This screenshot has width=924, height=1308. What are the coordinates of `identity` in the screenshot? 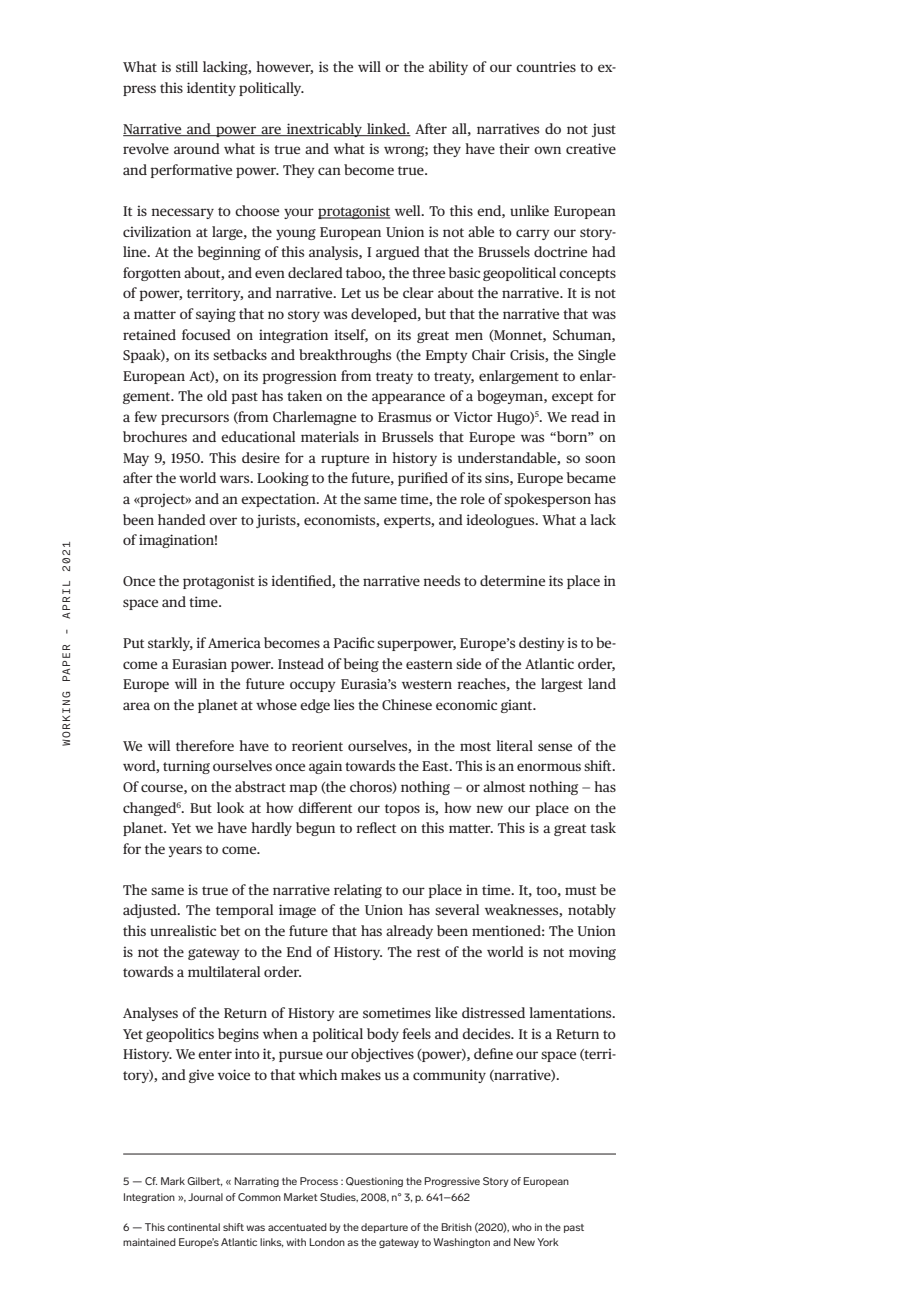 It's located at (211, 89).
